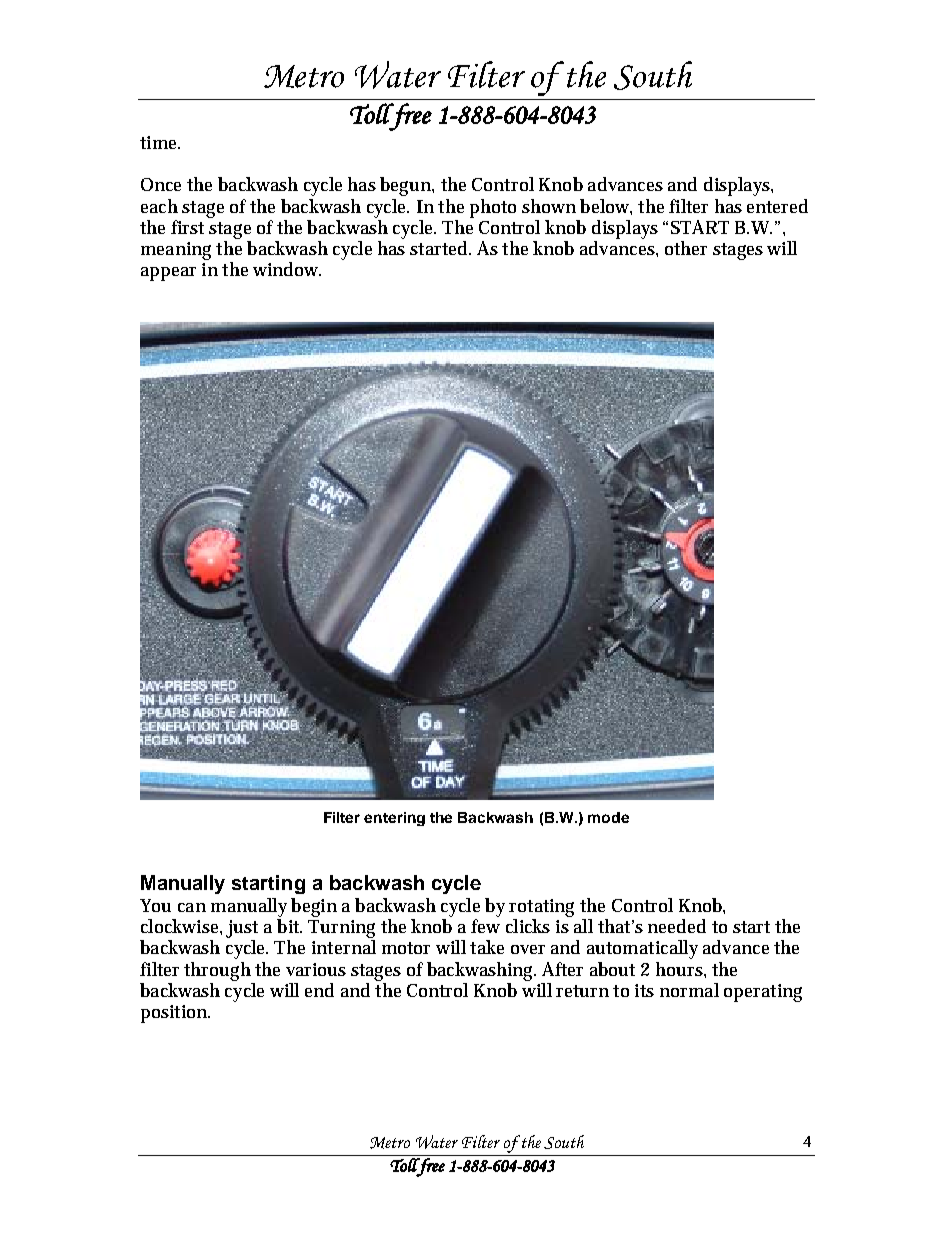  I want to click on entered, so click(777, 206).
